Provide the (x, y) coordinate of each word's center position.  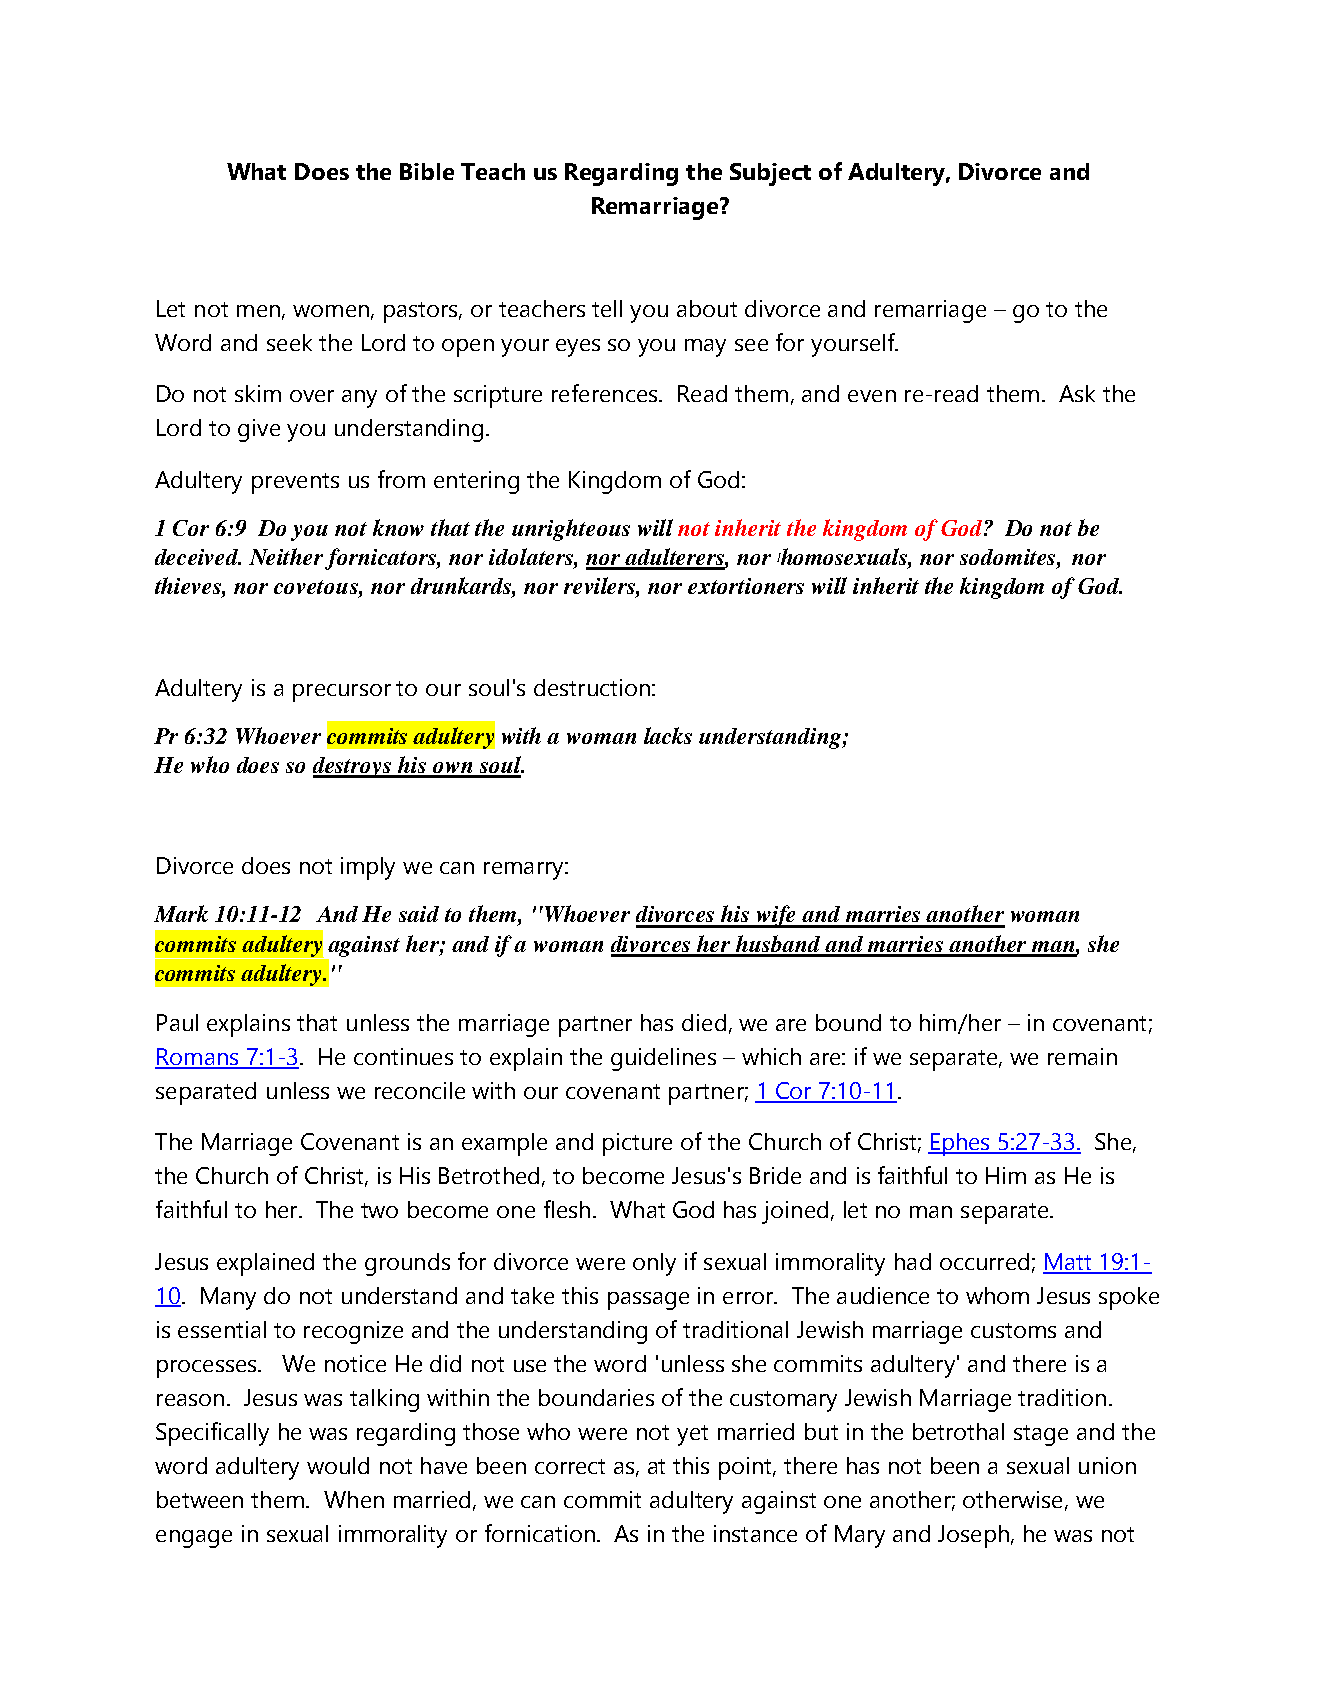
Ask (1077, 393)
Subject (770, 174)
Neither (287, 558)
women (331, 311)
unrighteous (571, 530)
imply (368, 868)
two (379, 1210)
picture (637, 1144)
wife (777, 916)
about (707, 308)
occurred (984, 1261)
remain (1082, 1056)
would (338, 1465)
